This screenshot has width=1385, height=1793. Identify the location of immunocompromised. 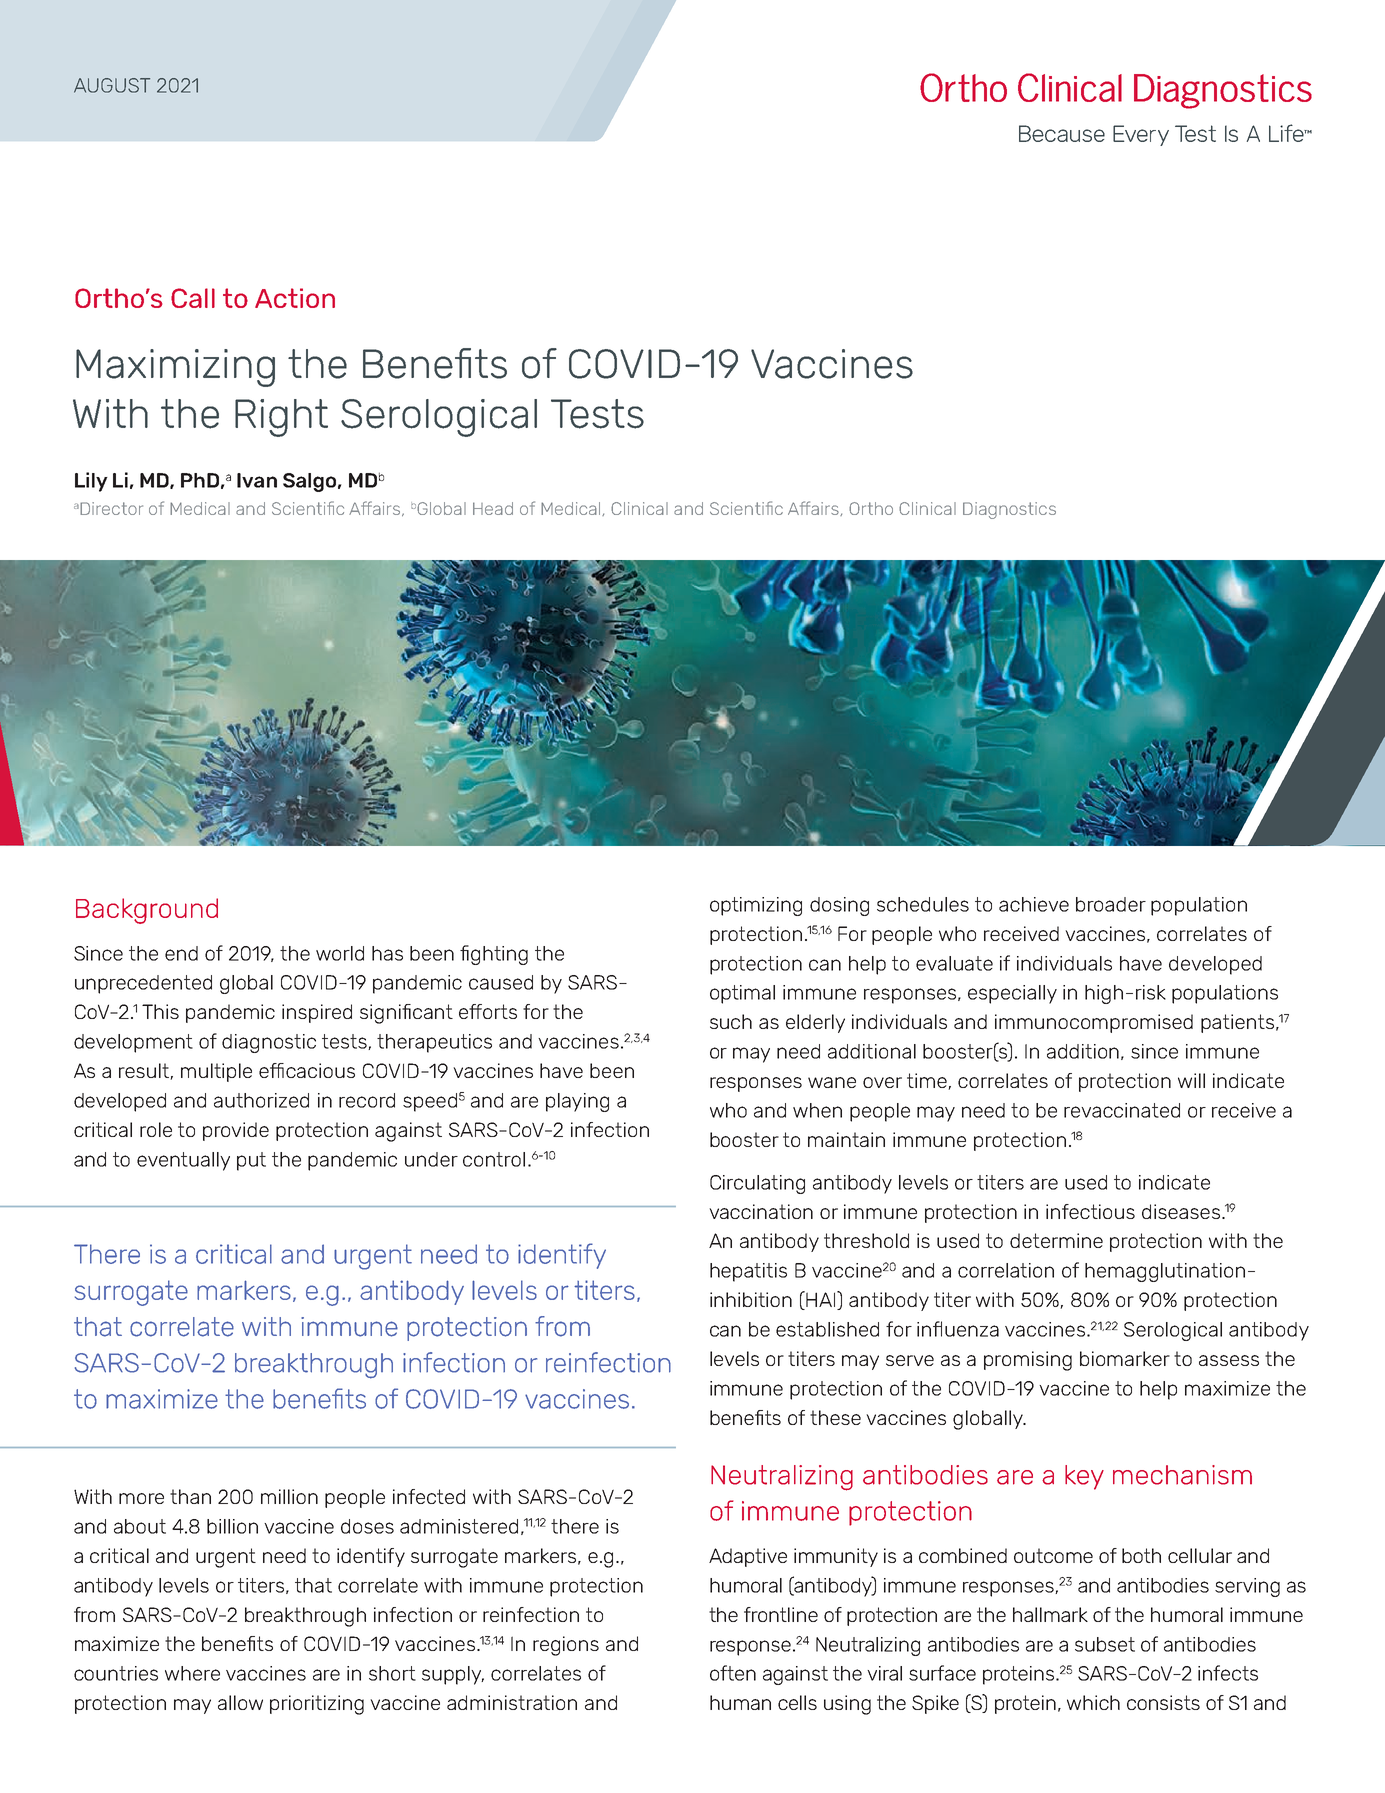
(1094, 1023).
